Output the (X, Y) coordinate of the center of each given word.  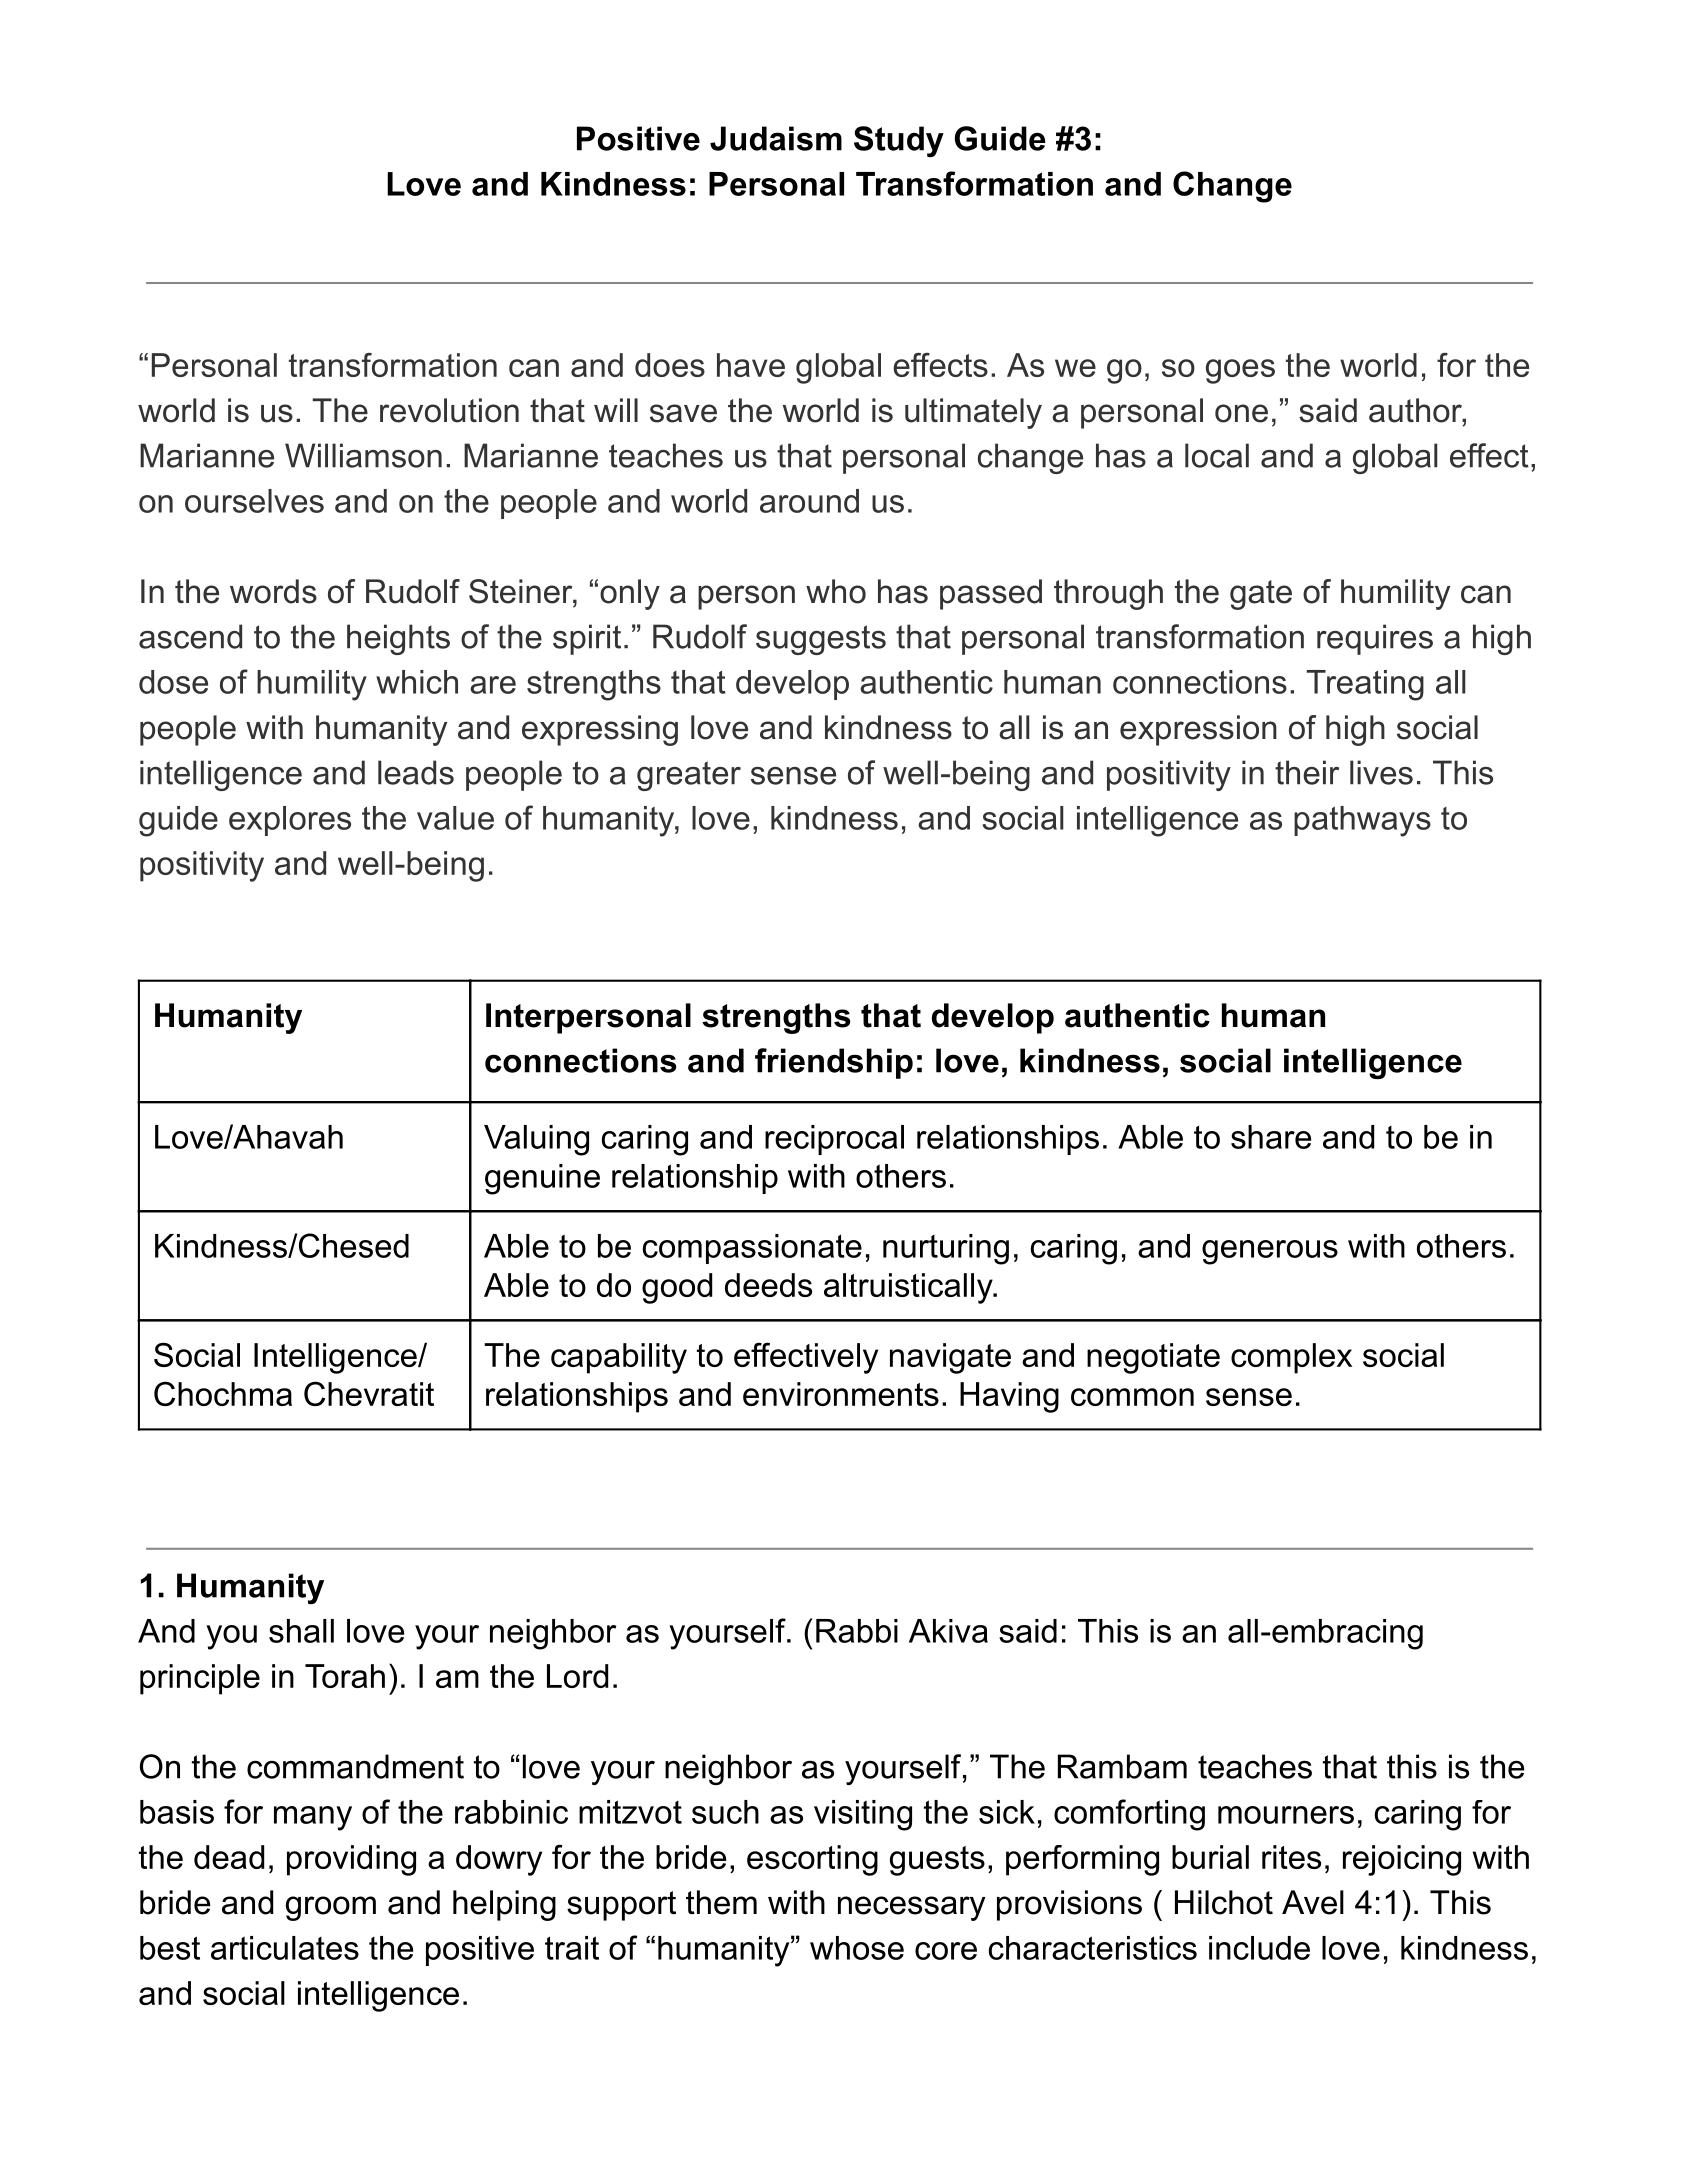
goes (1240, 371)
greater (689, 776)
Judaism (776, 138)
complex (1291, 1358)
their (1307, 772)
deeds (768, 1285)
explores (290, 821)
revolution (449, 410)
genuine (542, 1179)
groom (331, 1908)
